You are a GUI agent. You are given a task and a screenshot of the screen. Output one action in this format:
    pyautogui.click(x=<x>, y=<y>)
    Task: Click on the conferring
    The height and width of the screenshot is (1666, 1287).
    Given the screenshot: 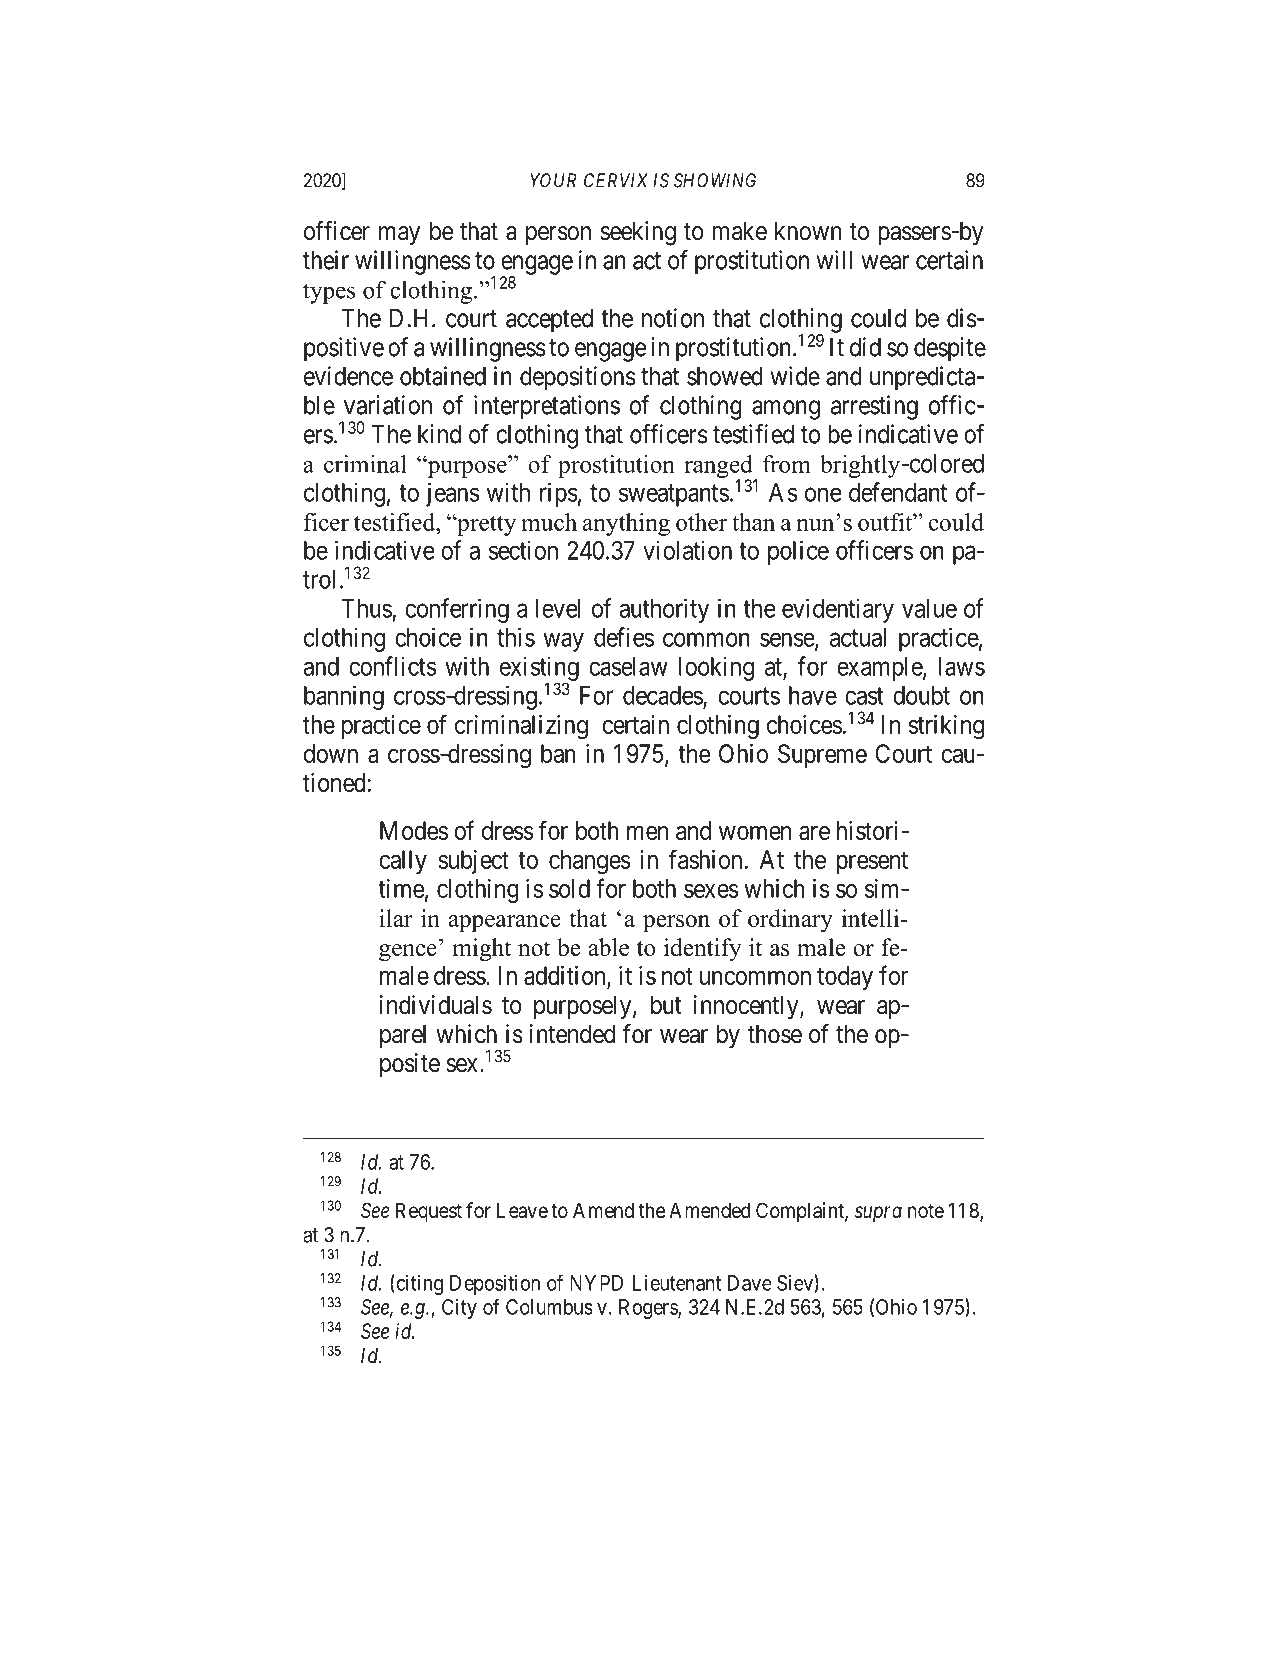 What is the action you would take?
    pyautogui.click(x=457, y=610)
